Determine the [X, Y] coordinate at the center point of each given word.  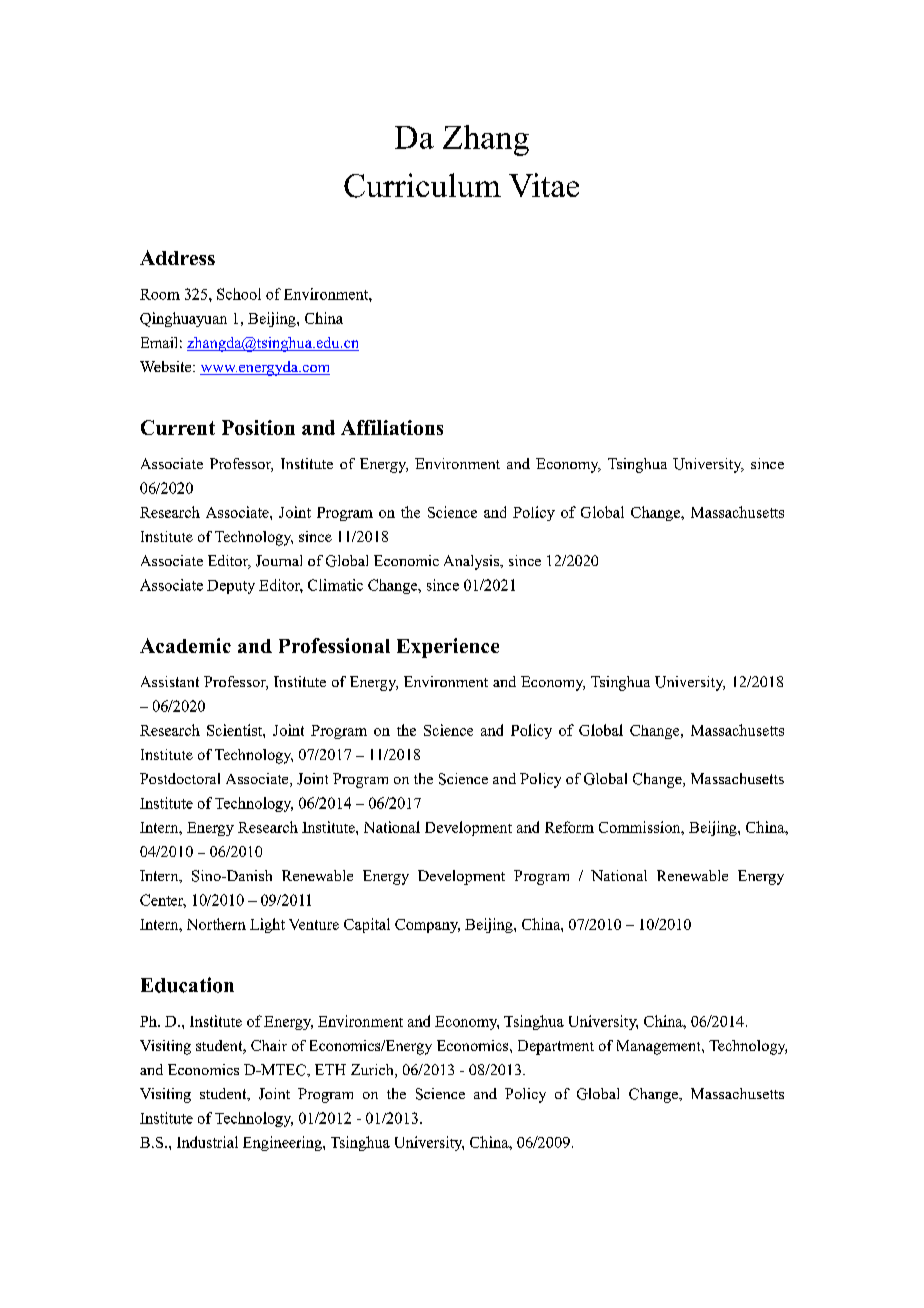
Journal [279, 561]
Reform [569, 827]
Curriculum [422, 185]
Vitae [544, 185]
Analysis [472, 562]
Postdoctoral [180, 778]
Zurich [373, 1071]
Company [427, 926]
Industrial [207, 1142]
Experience [448, 648]
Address [177, 257]
